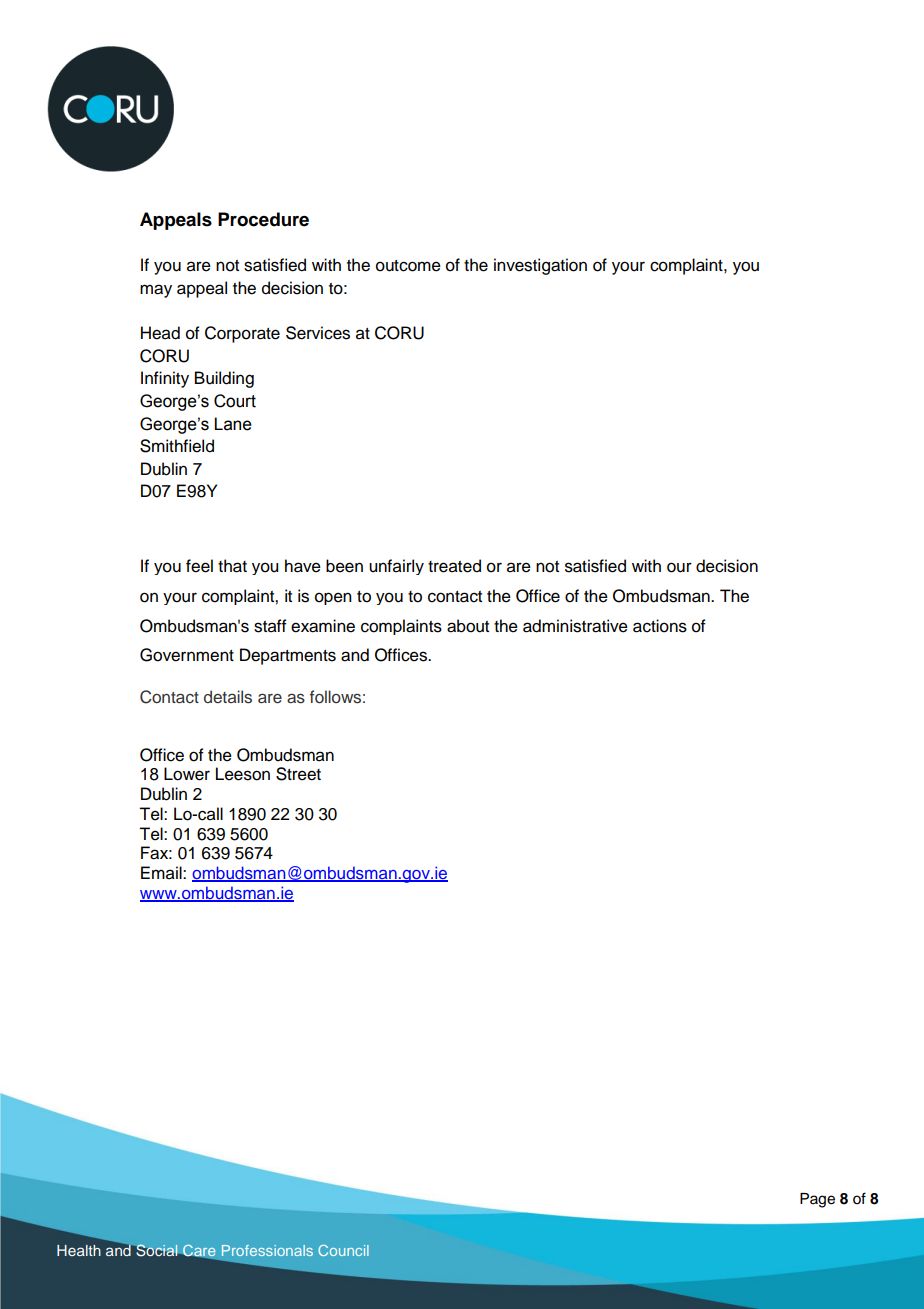 The height and width of the image is (1309, 924). I want to click on outcome, so click(408, 266).
